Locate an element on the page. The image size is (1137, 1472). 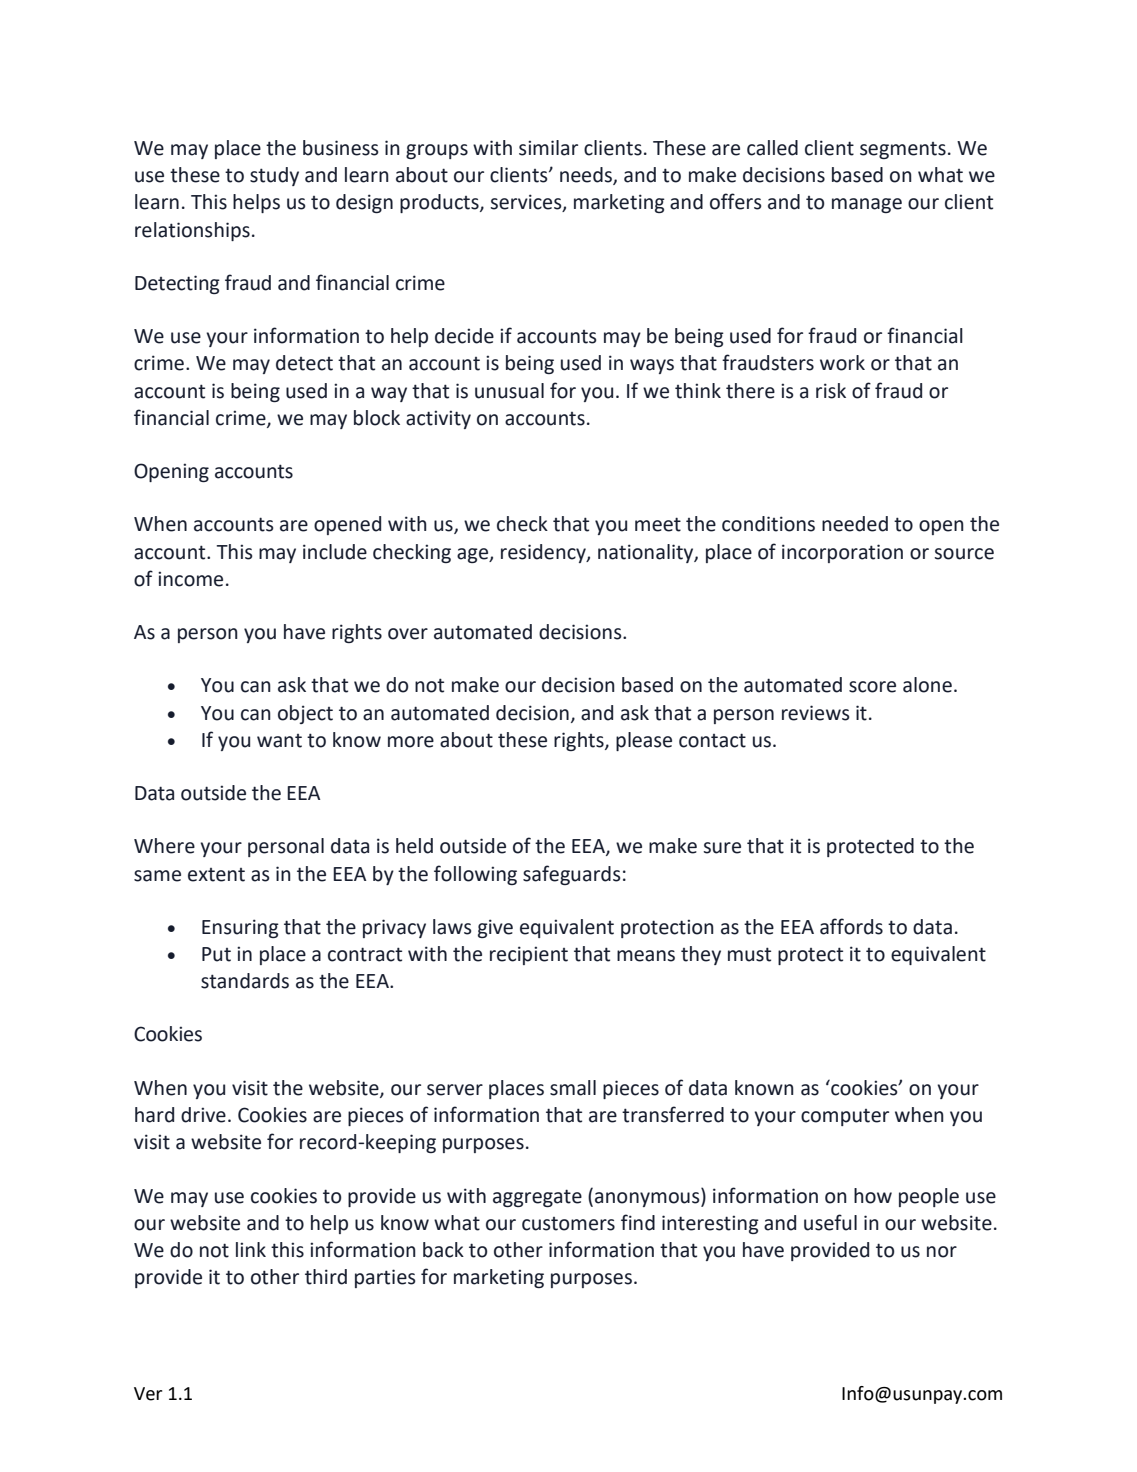
risk is located at coordinates (831, 391).
